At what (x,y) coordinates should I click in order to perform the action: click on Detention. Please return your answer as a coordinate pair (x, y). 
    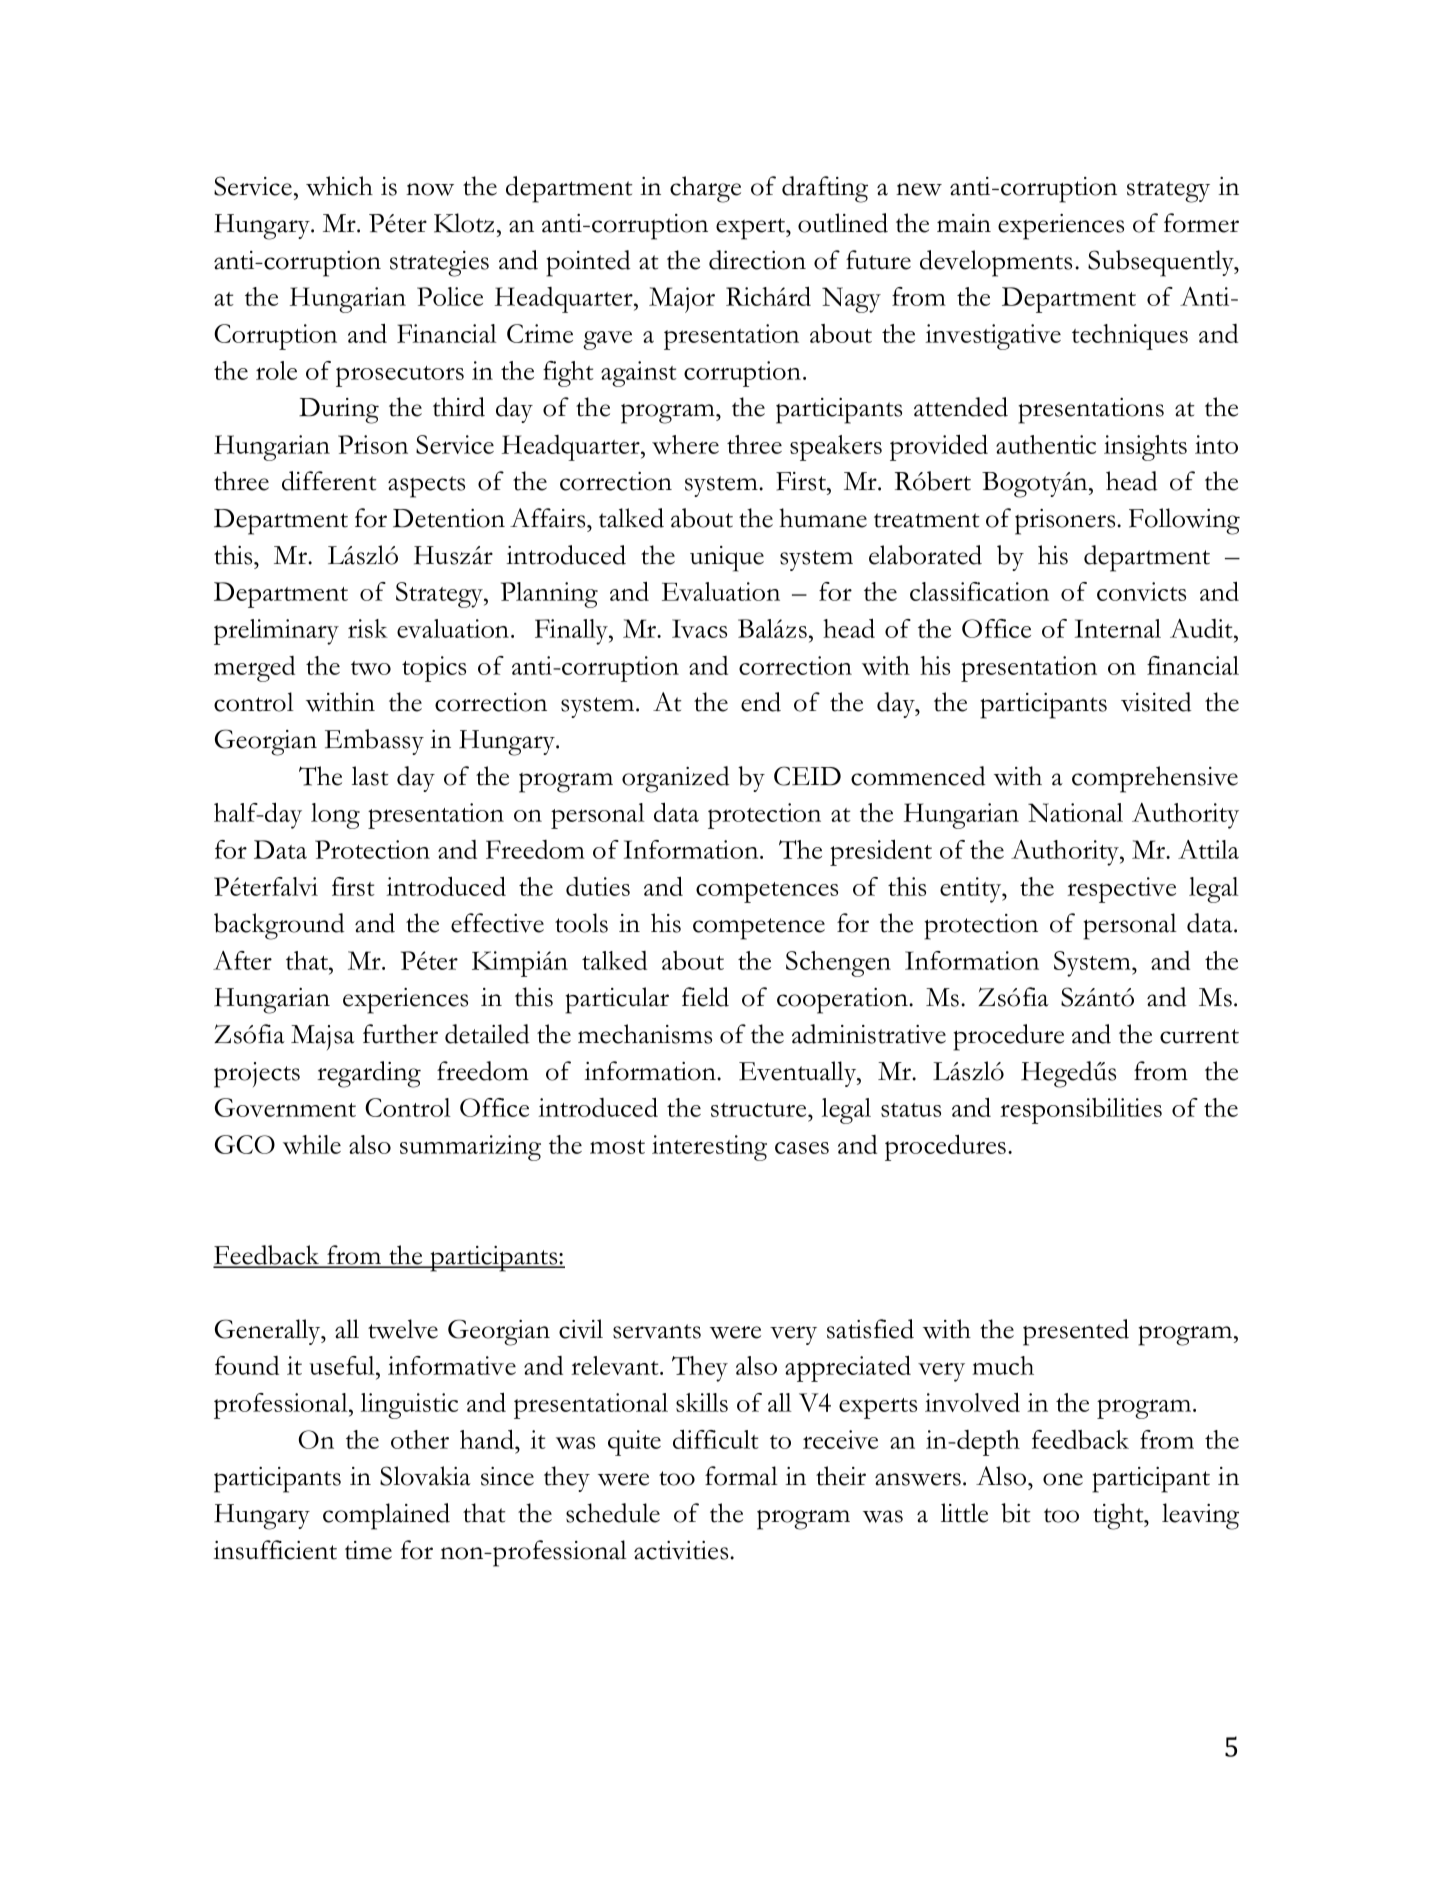
    Looking at the image, I should click on (449, 518).
